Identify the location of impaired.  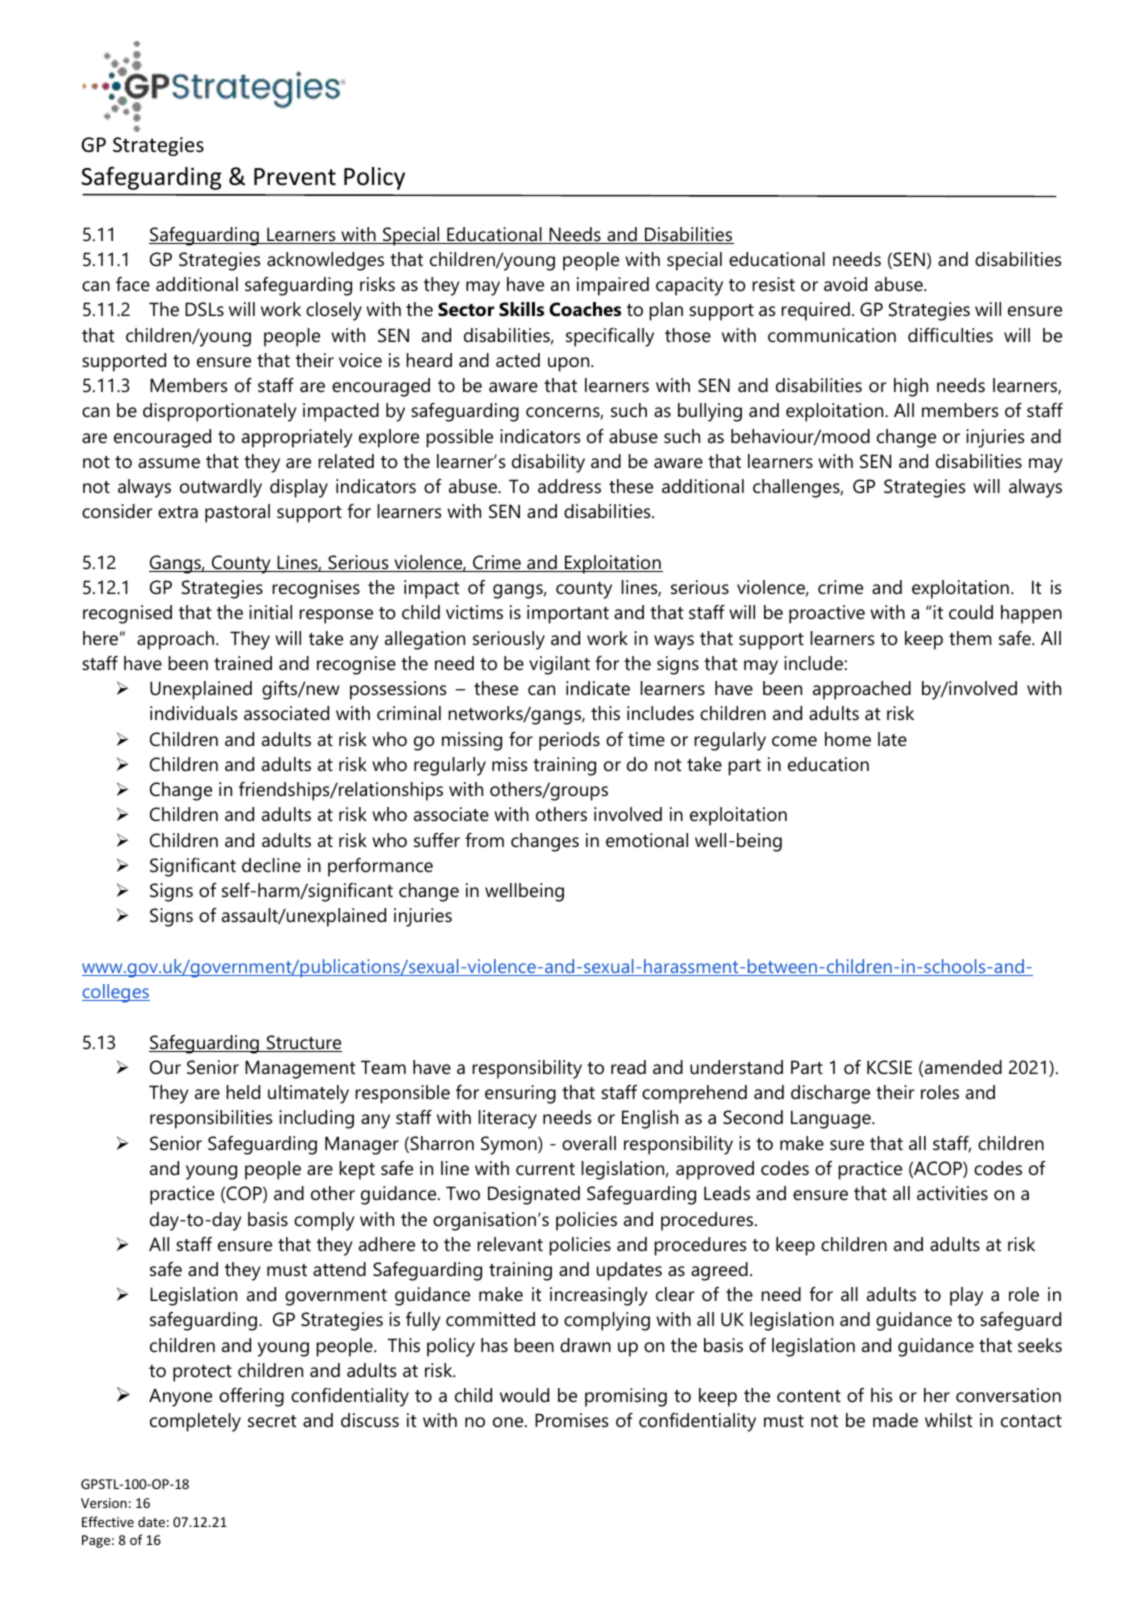
(613, 286).
